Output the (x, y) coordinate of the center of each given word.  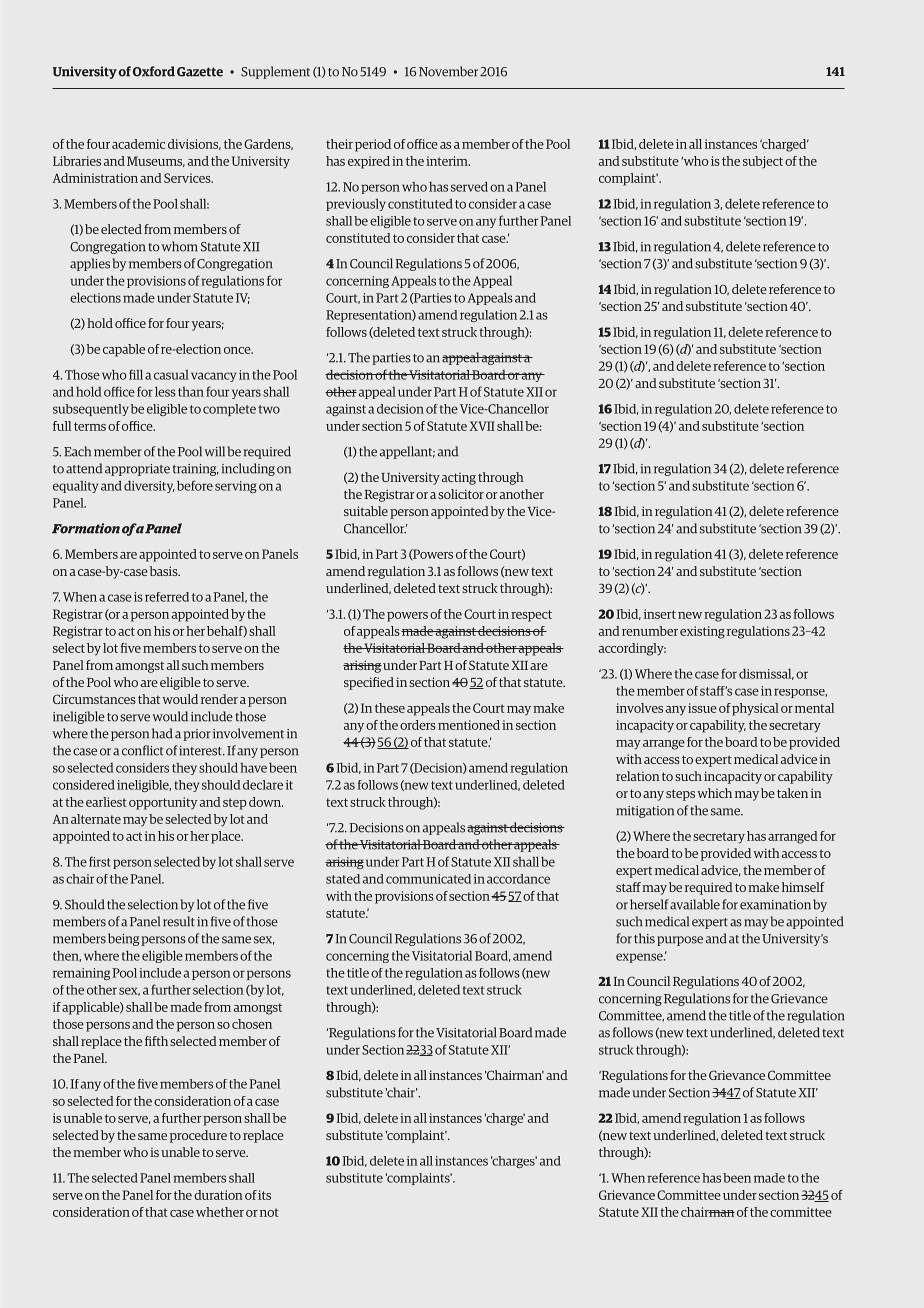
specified (369, 683)
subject (763, 162)
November (448, 71)
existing (702, 632)
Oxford (154, 71)
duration (218, 1195)
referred (167, 597)
